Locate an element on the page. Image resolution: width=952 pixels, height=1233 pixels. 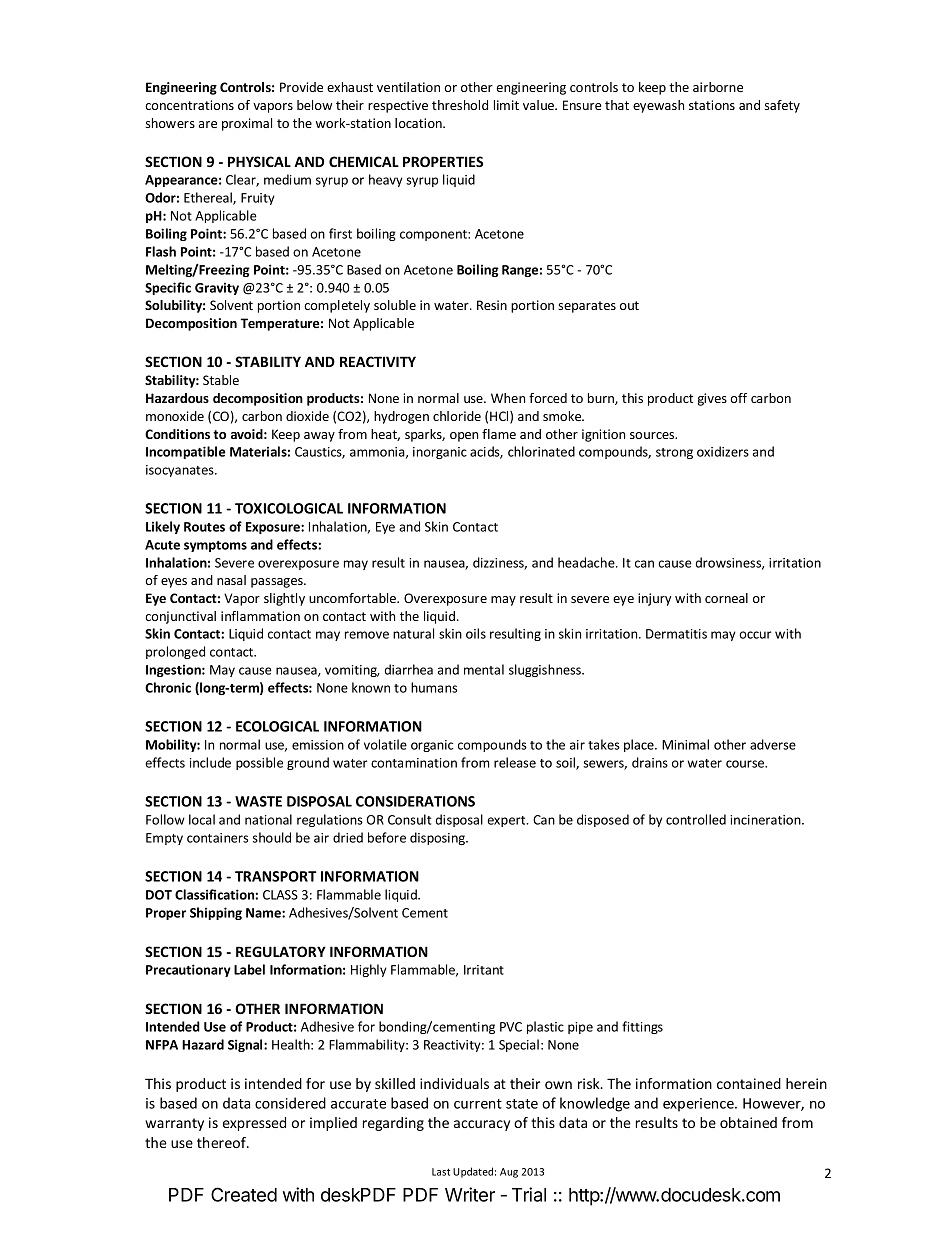
occur is located at coordinates (755, 635).
